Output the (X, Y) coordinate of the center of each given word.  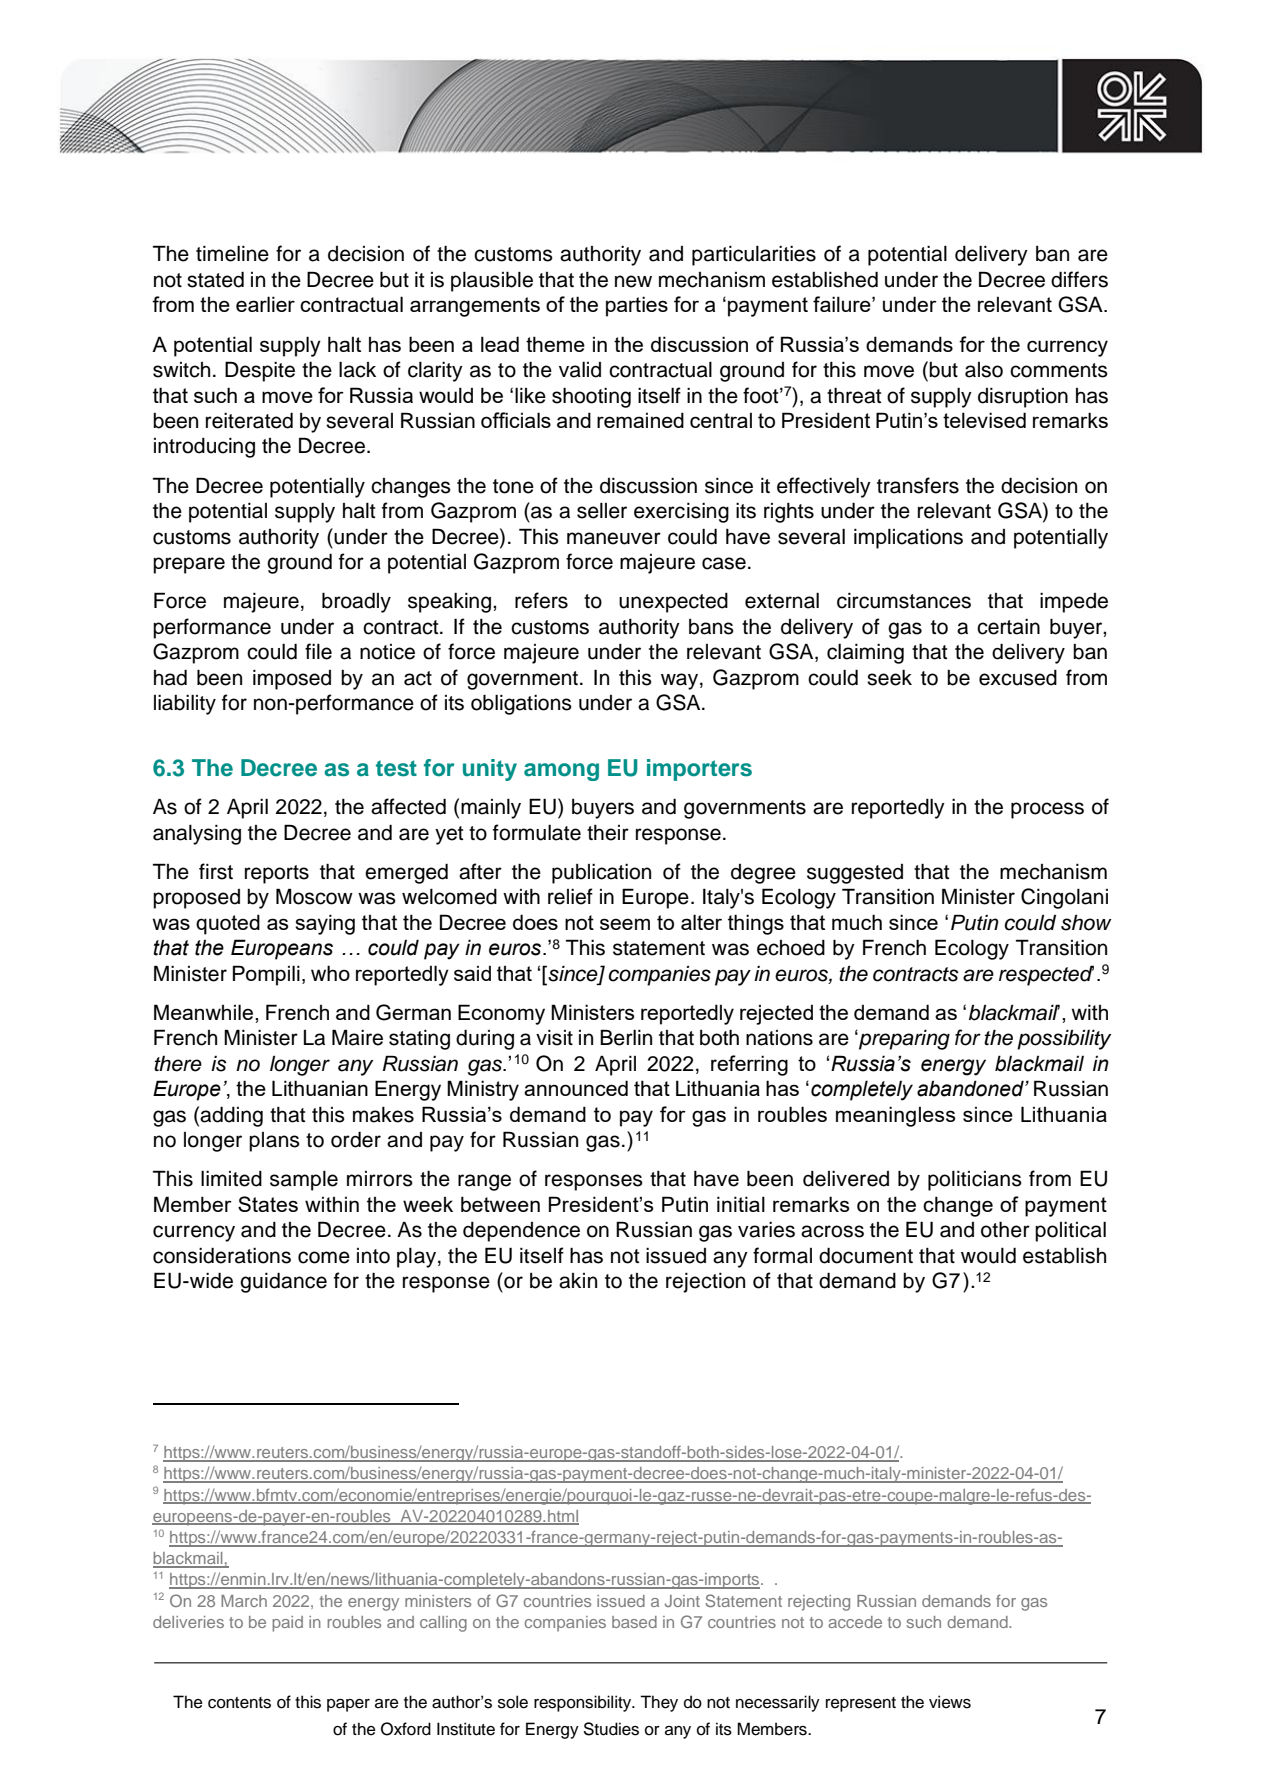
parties (637, 306)
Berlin (626, 1037)
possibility (1064, 1039)
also (984, 370)
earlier (265, 304)
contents (239, 1703)
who (330, 973)
